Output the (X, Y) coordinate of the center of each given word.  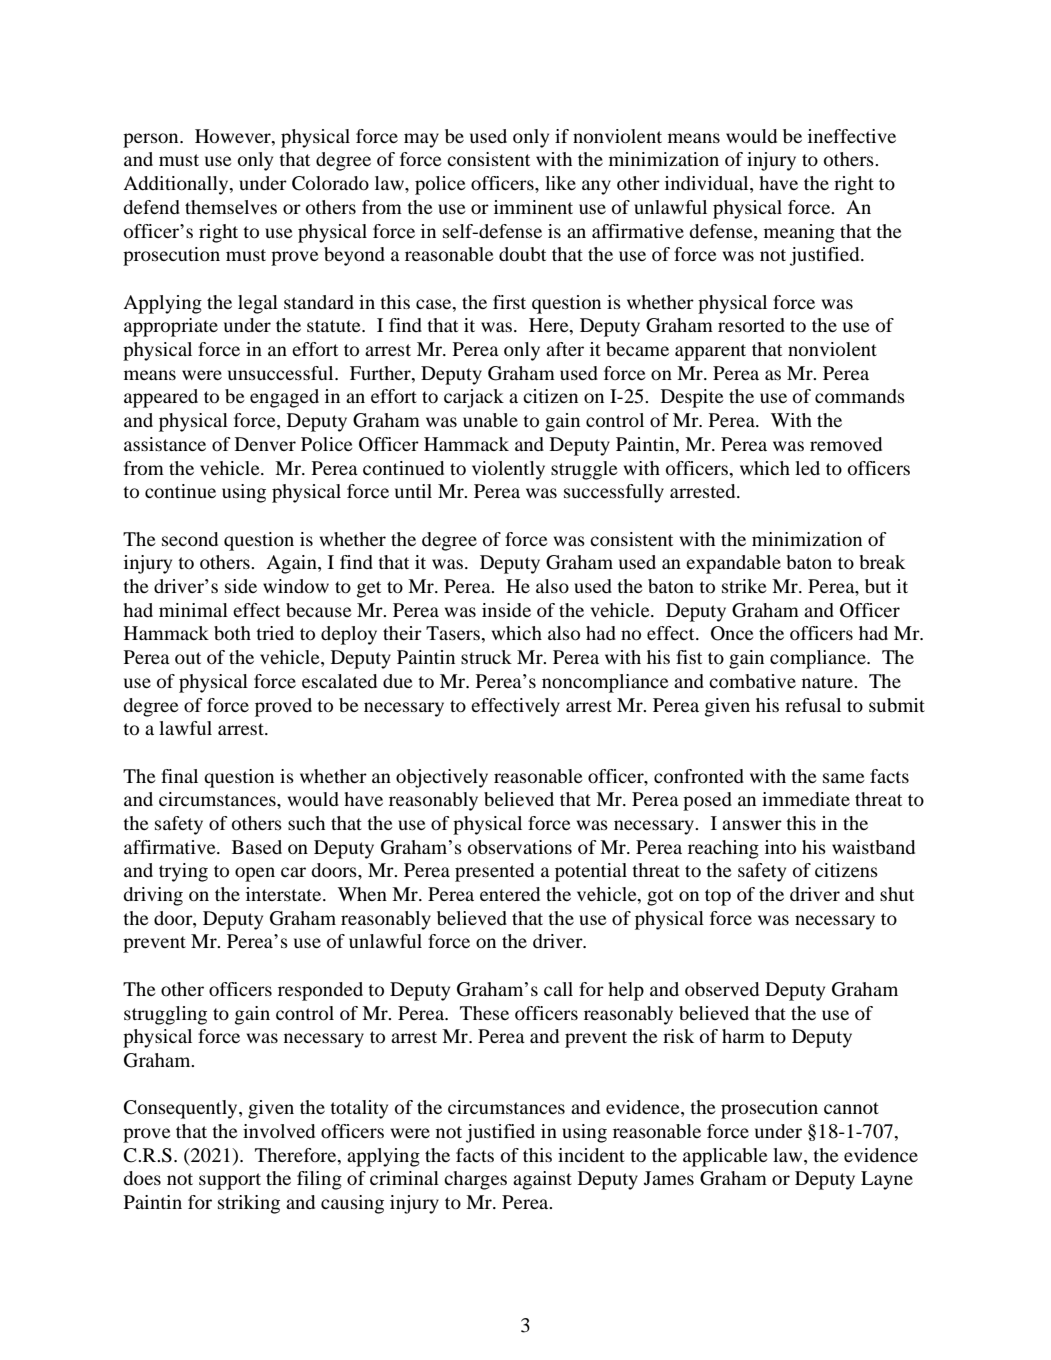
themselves (231, 207)
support (230, 1181)
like (560, 183)
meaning (799, 233)
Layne (887, 1180)
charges (475, 1180)
